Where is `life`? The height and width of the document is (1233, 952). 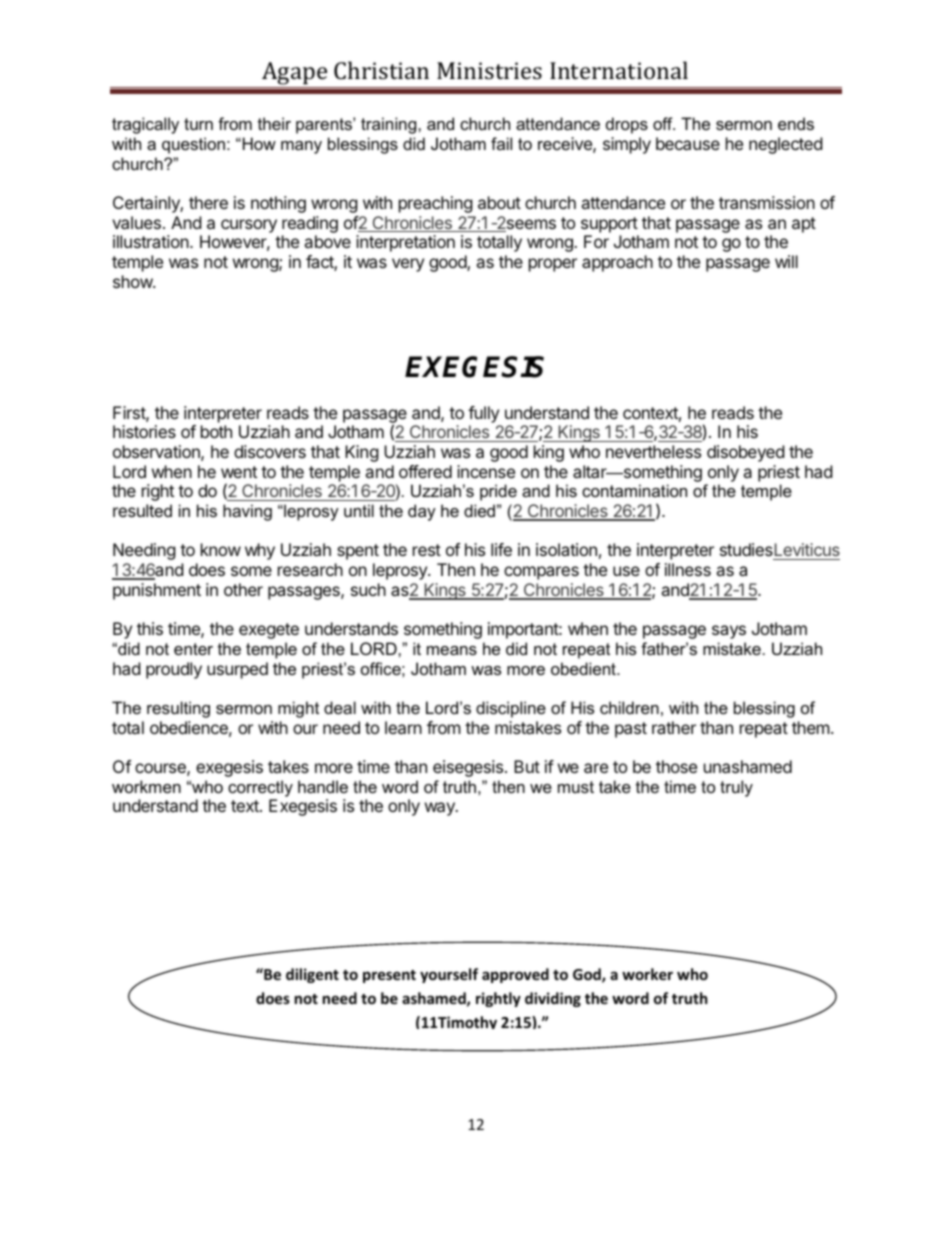 life is located at coordinates (501, 549).
